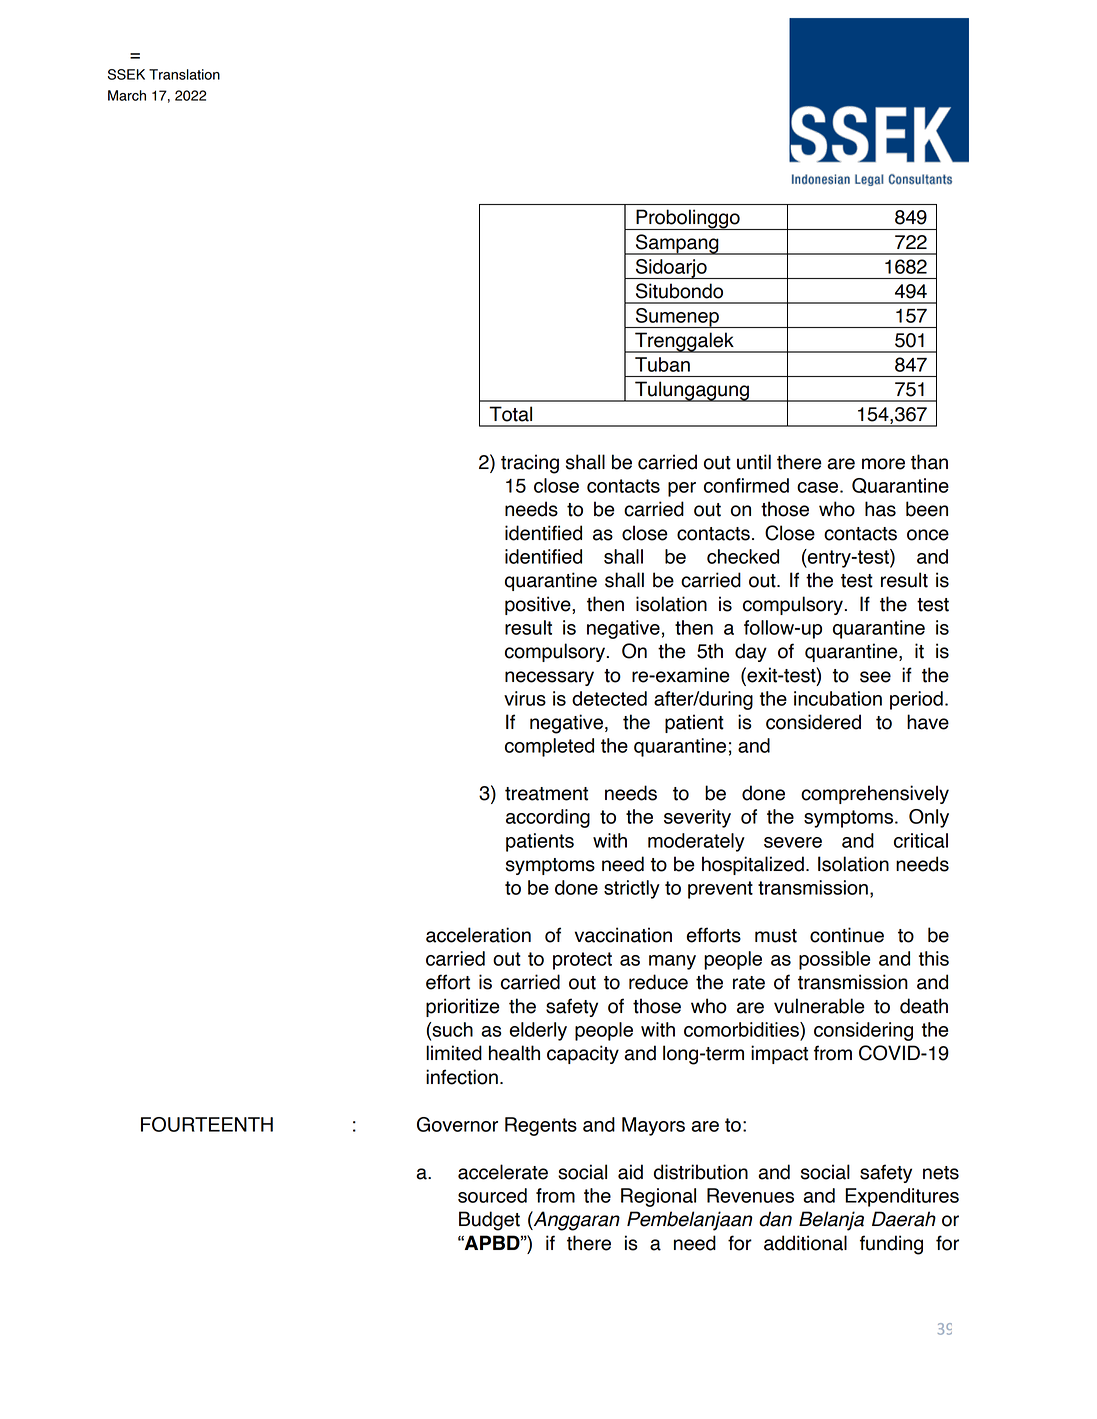 The height and width of the image is (1419, 1097). I want to click on March, so click(127, 95).
